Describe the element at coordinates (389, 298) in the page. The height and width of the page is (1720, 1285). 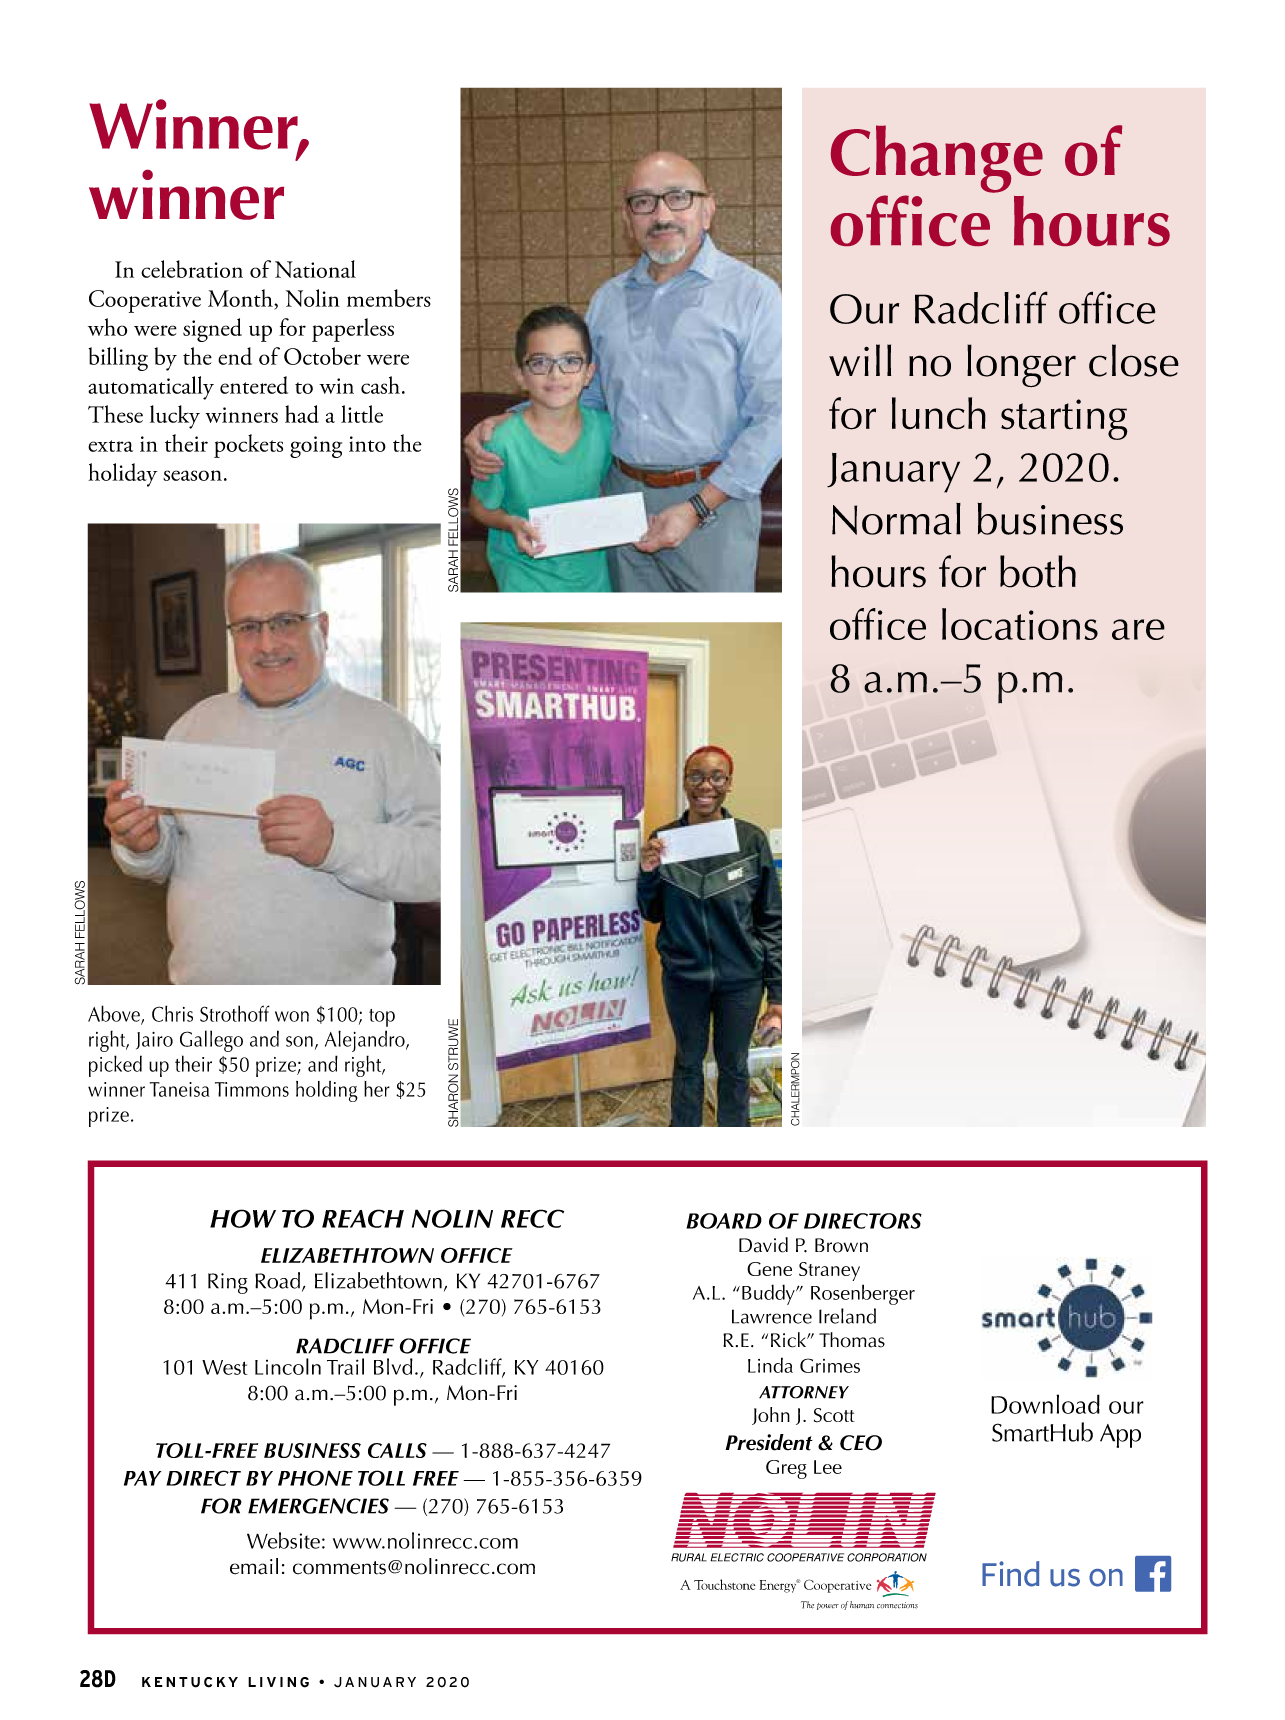
I see `members` at that location.
